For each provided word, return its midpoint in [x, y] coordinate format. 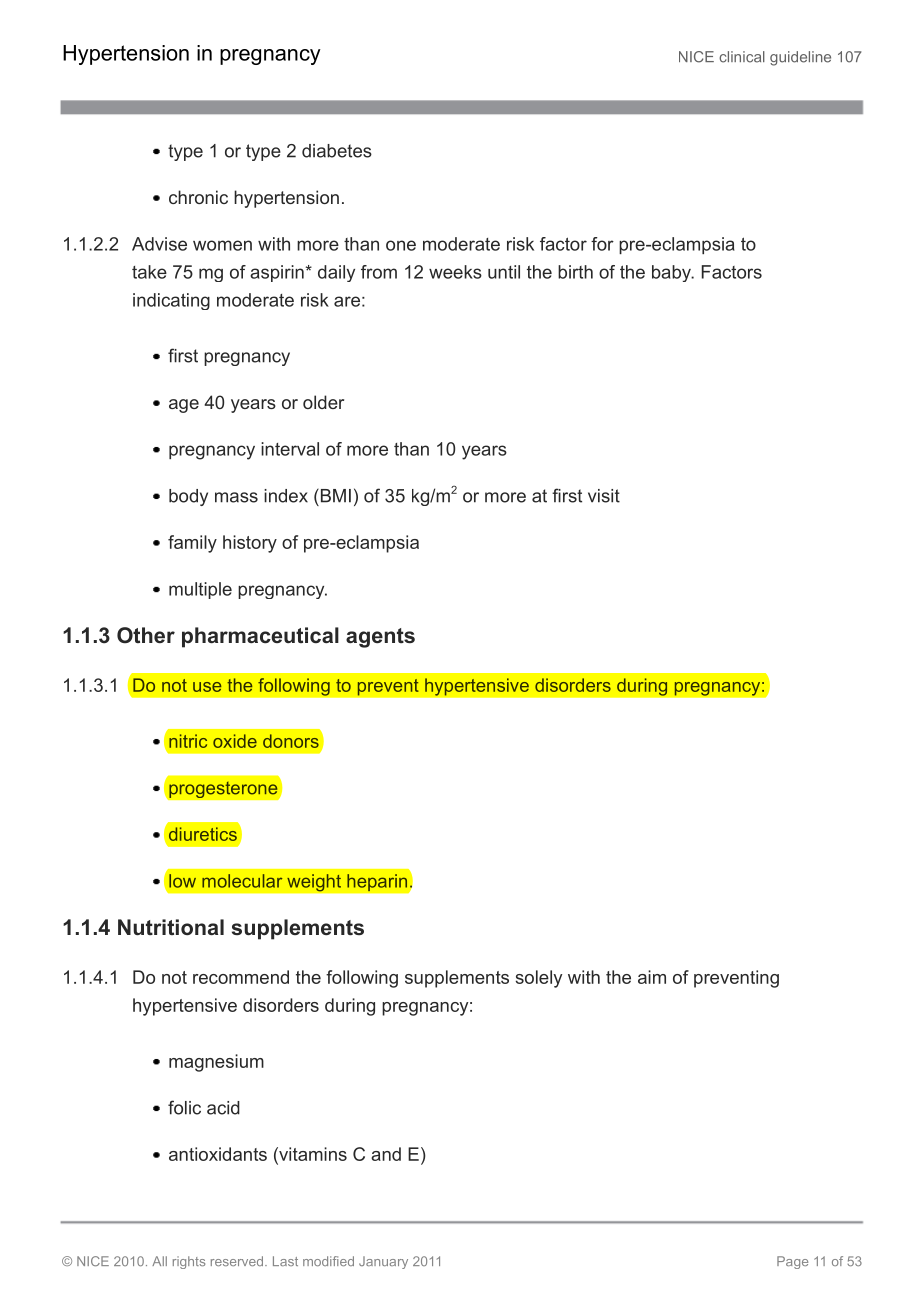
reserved [238, 1261]
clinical [742, 57]
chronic [198, 197]
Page [792, 1262]
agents [380, 638]
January [383, 1262]
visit [604, 496]
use [207, 687]
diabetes [337, 151]
